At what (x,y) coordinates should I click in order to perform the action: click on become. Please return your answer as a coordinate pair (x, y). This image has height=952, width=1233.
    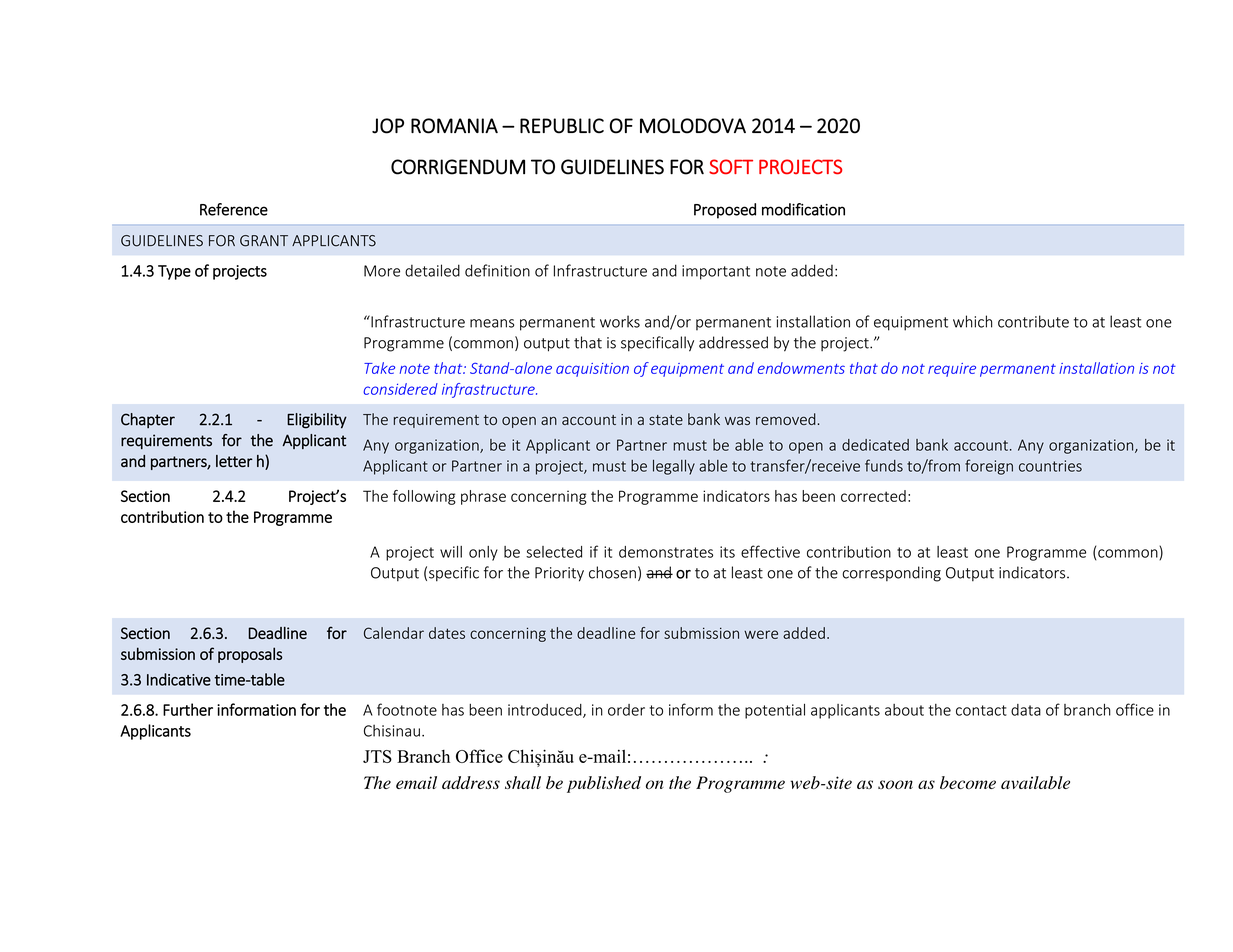
    Looking at the image, I should click on (968, 782).
